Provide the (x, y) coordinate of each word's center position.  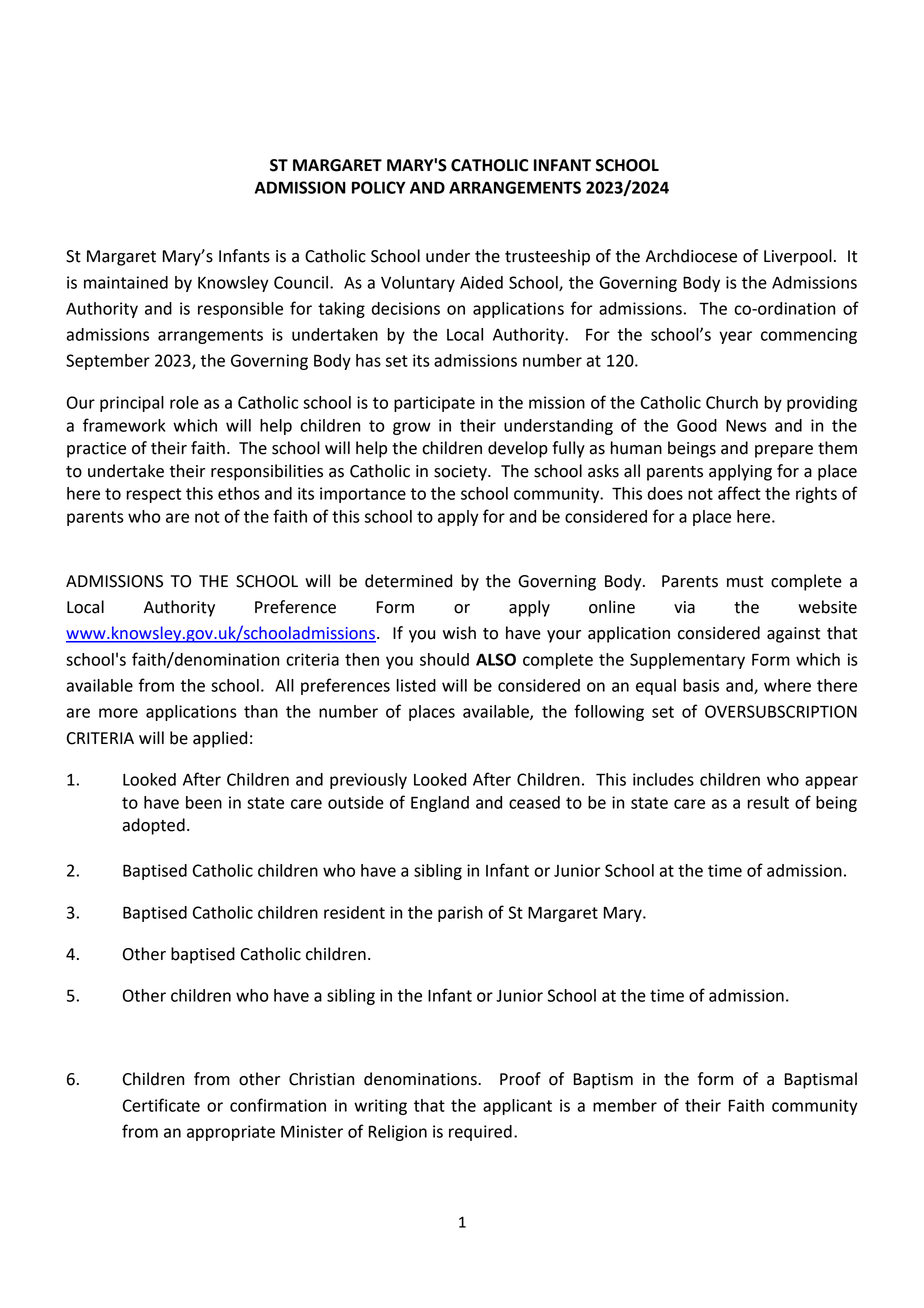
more (118, 713)
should (444, 659)
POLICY (379, 187)
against (793, 635)
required (480, 1133)
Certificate (161, 1105)
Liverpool (798, 257)
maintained (126, 282)
